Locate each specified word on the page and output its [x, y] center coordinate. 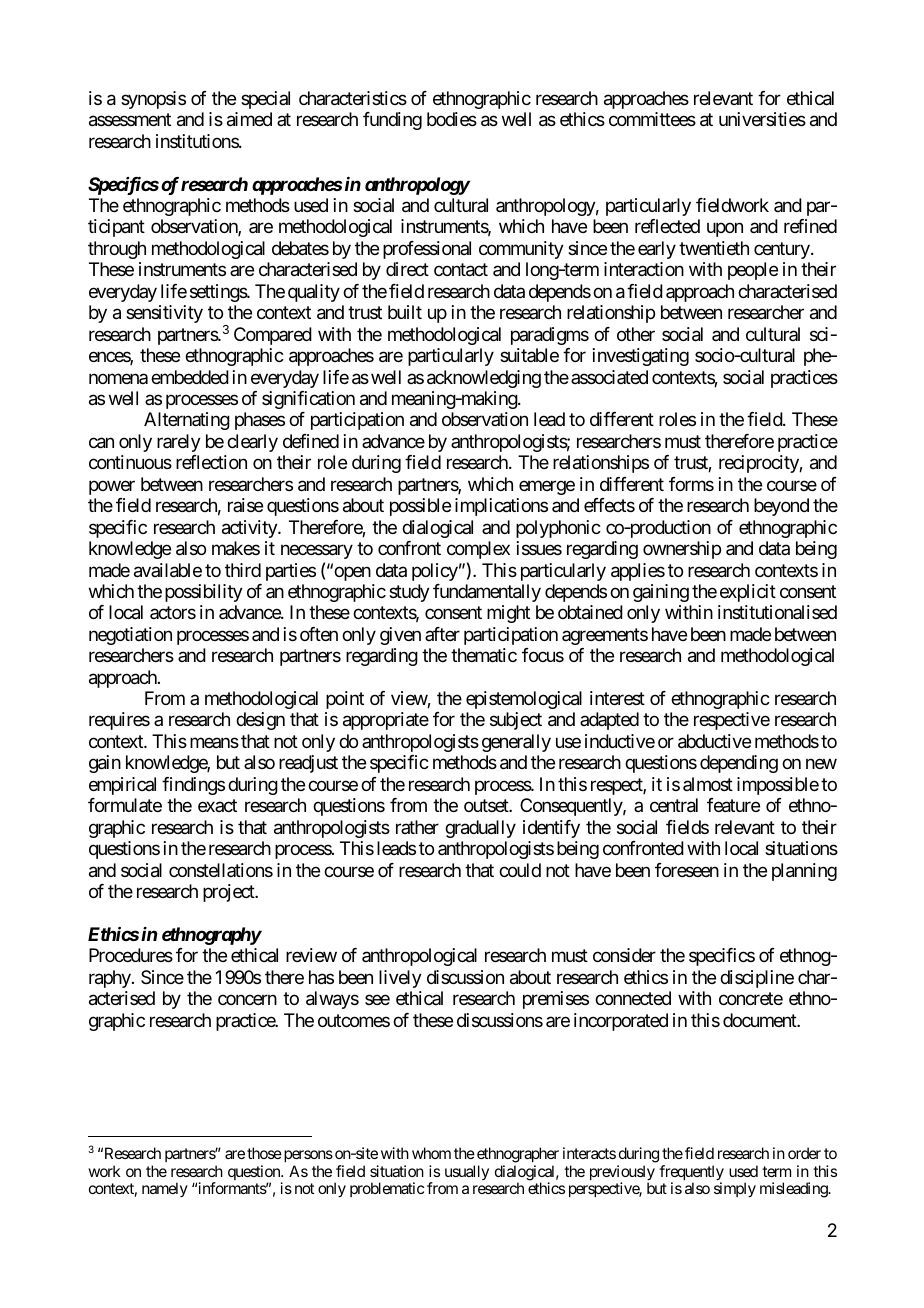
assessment [130, 120]
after [442, 634]
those [264, 1153]
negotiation [130, 636]
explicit [748, 593]
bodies [452, 119]
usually [467, 1172]
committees [652, 119]
